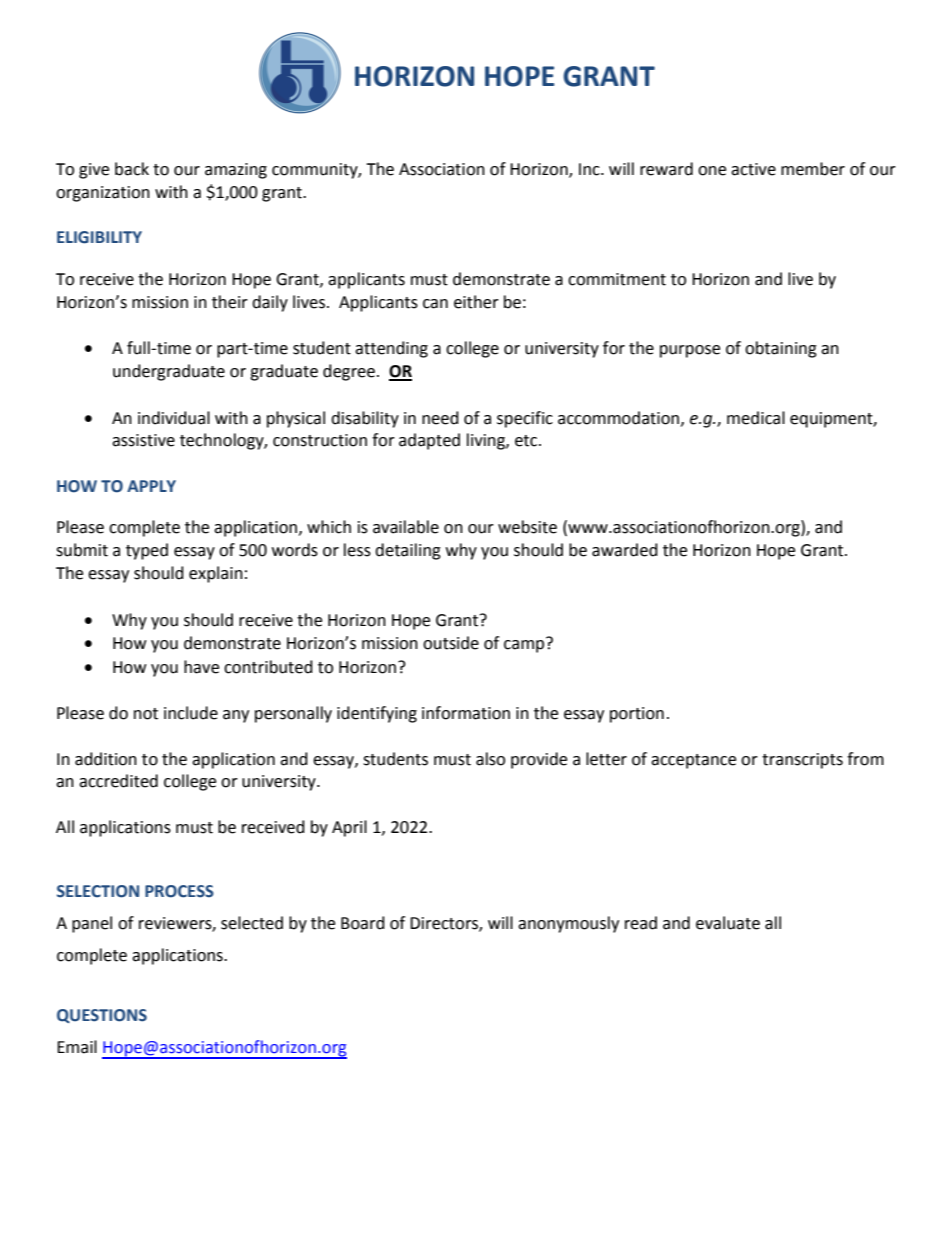  Describe the element at coordinates (781, 349) in the screenshot. I see `obtaining` at that location.
